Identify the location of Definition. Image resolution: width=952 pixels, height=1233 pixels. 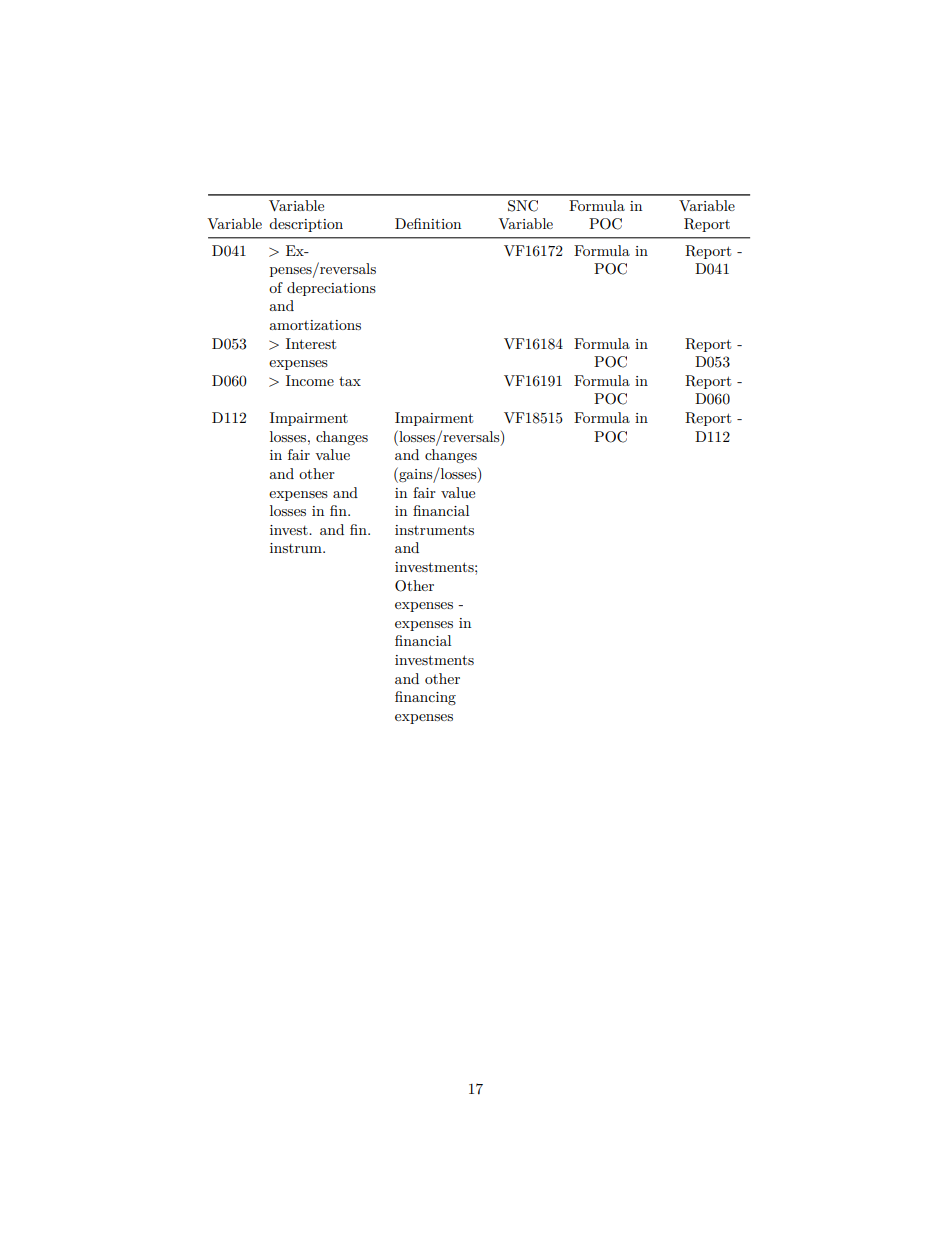
(428, 223).
